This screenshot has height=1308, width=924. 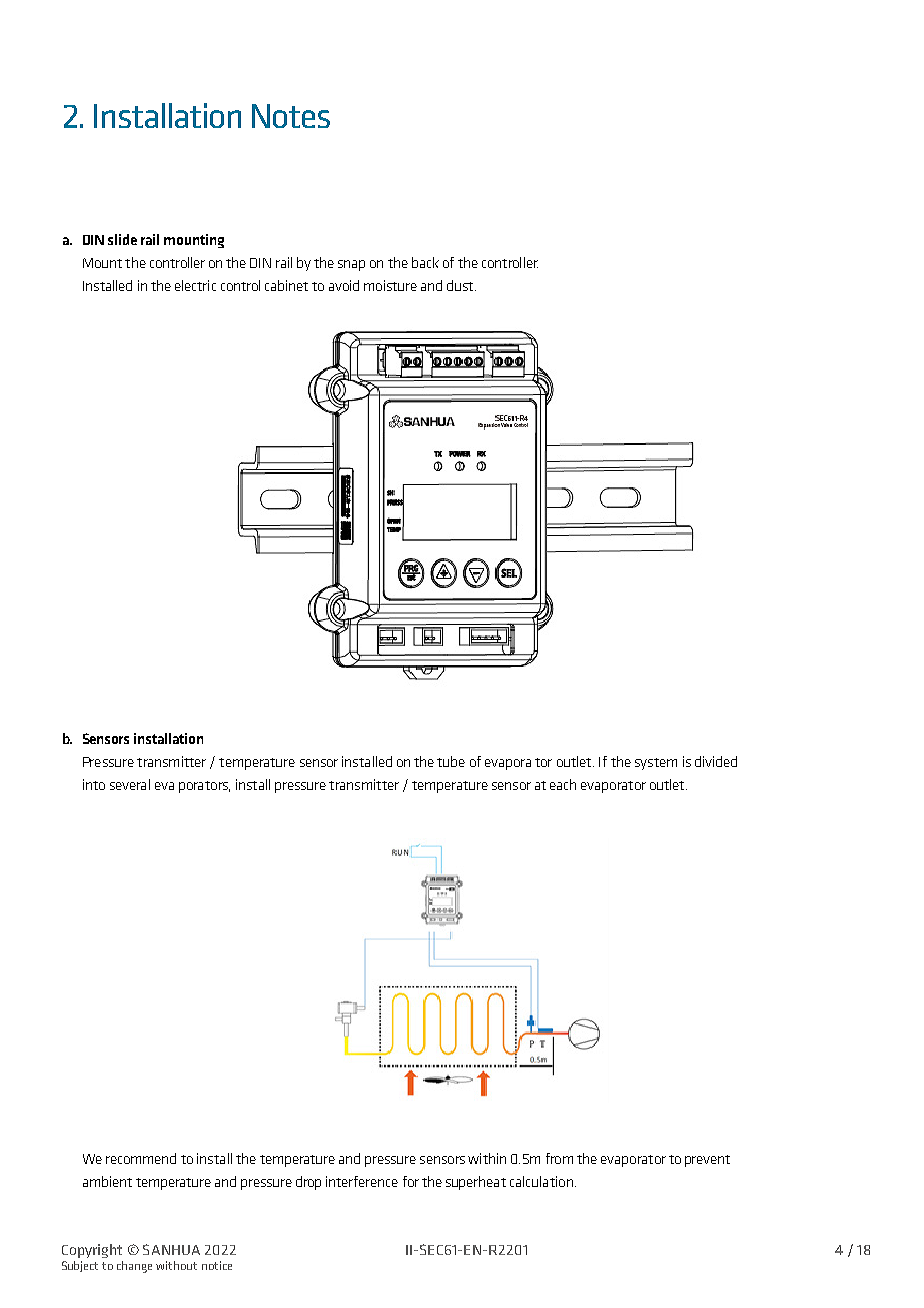 I want to click on without, so click(x=176, y=1265).
